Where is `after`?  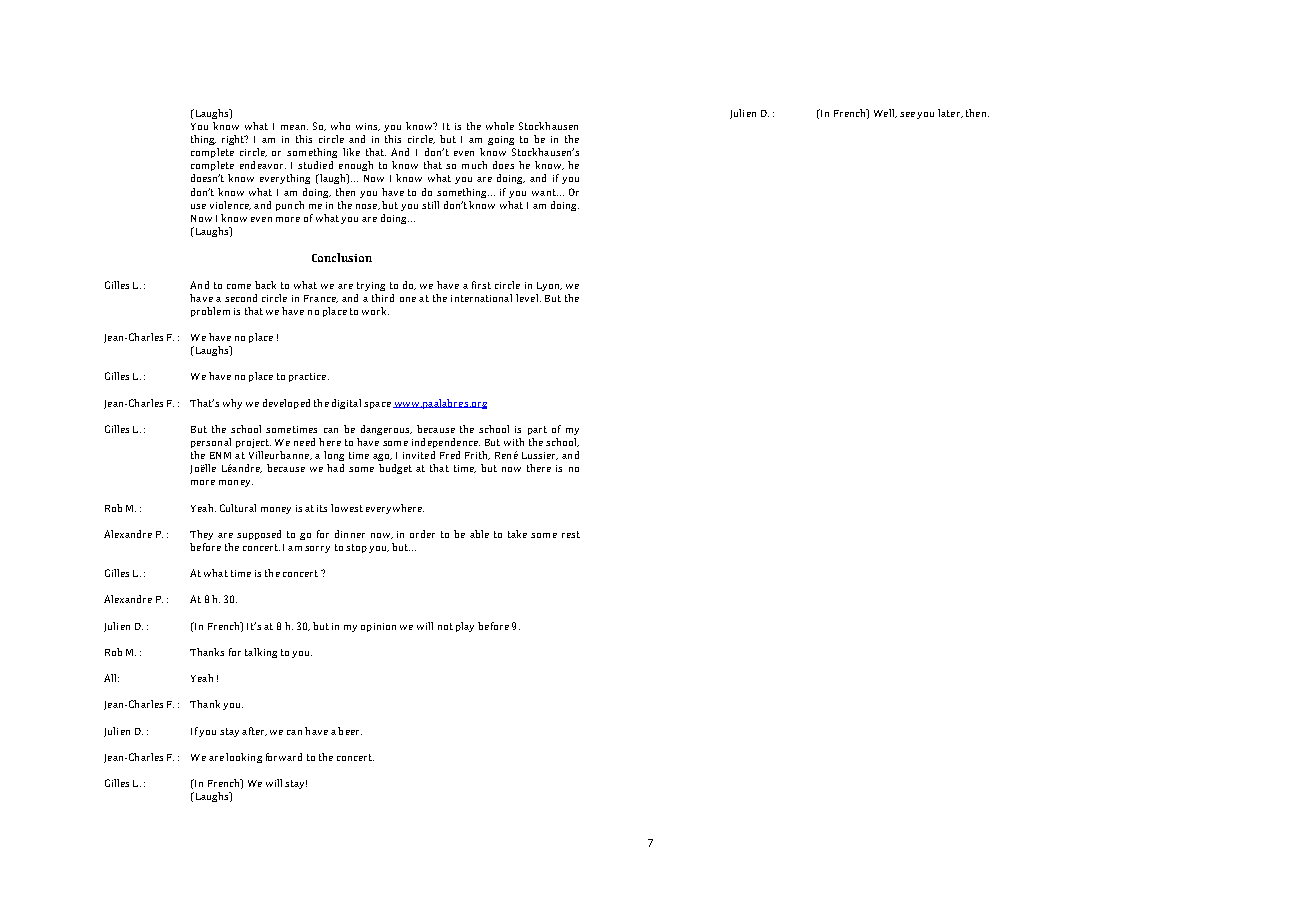
after is located at coordinates (254, 731).
